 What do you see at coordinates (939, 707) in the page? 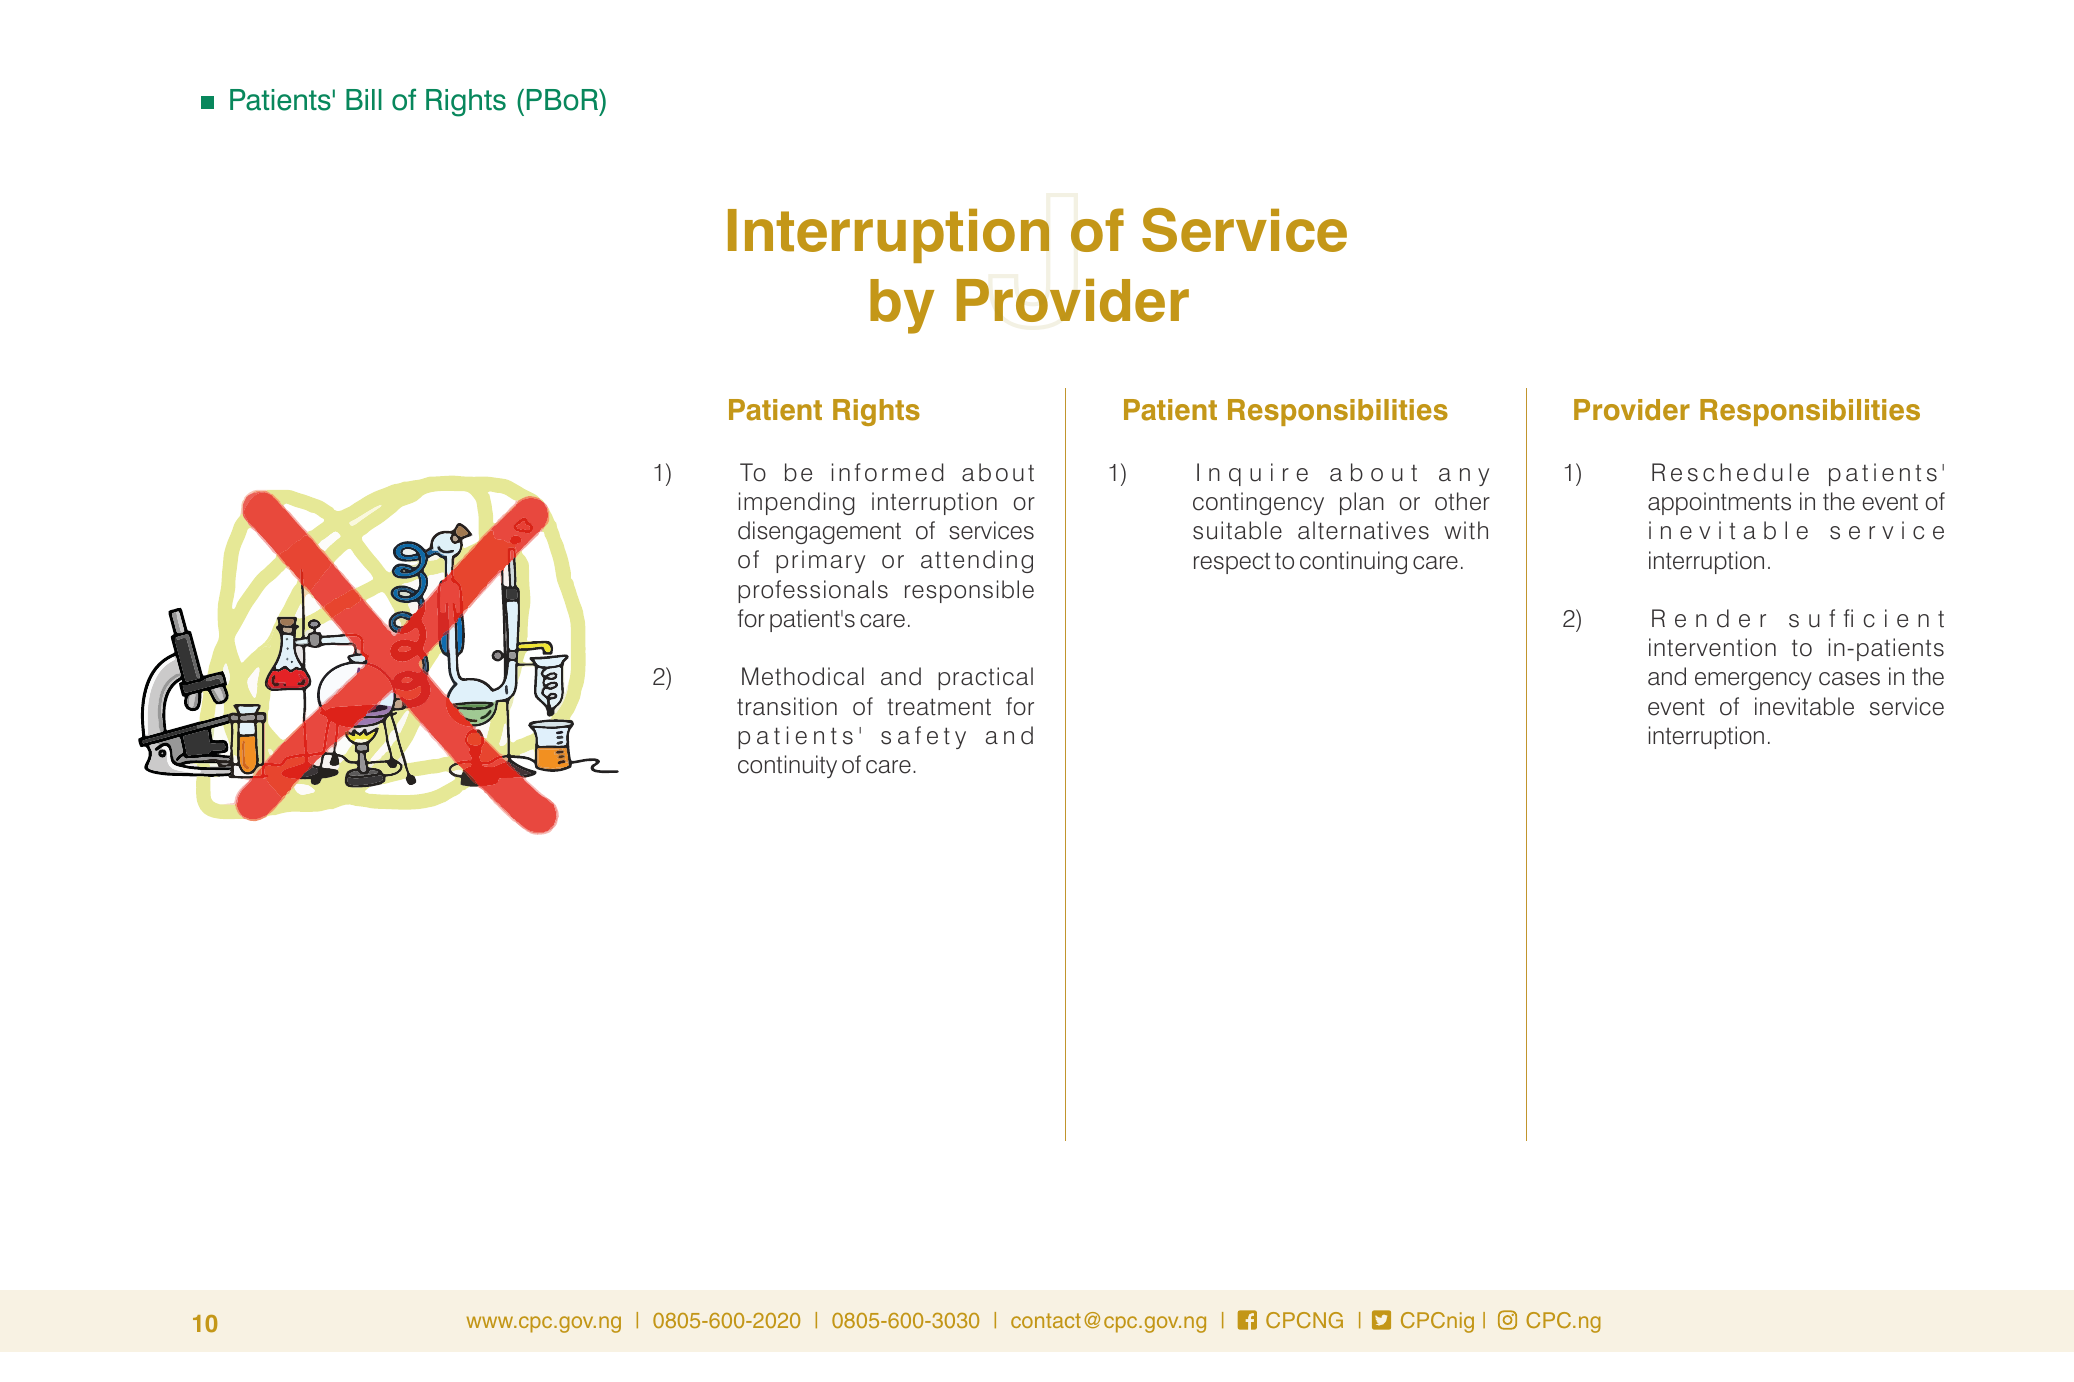
I see `treatment` at bounding box center [939, 707].
